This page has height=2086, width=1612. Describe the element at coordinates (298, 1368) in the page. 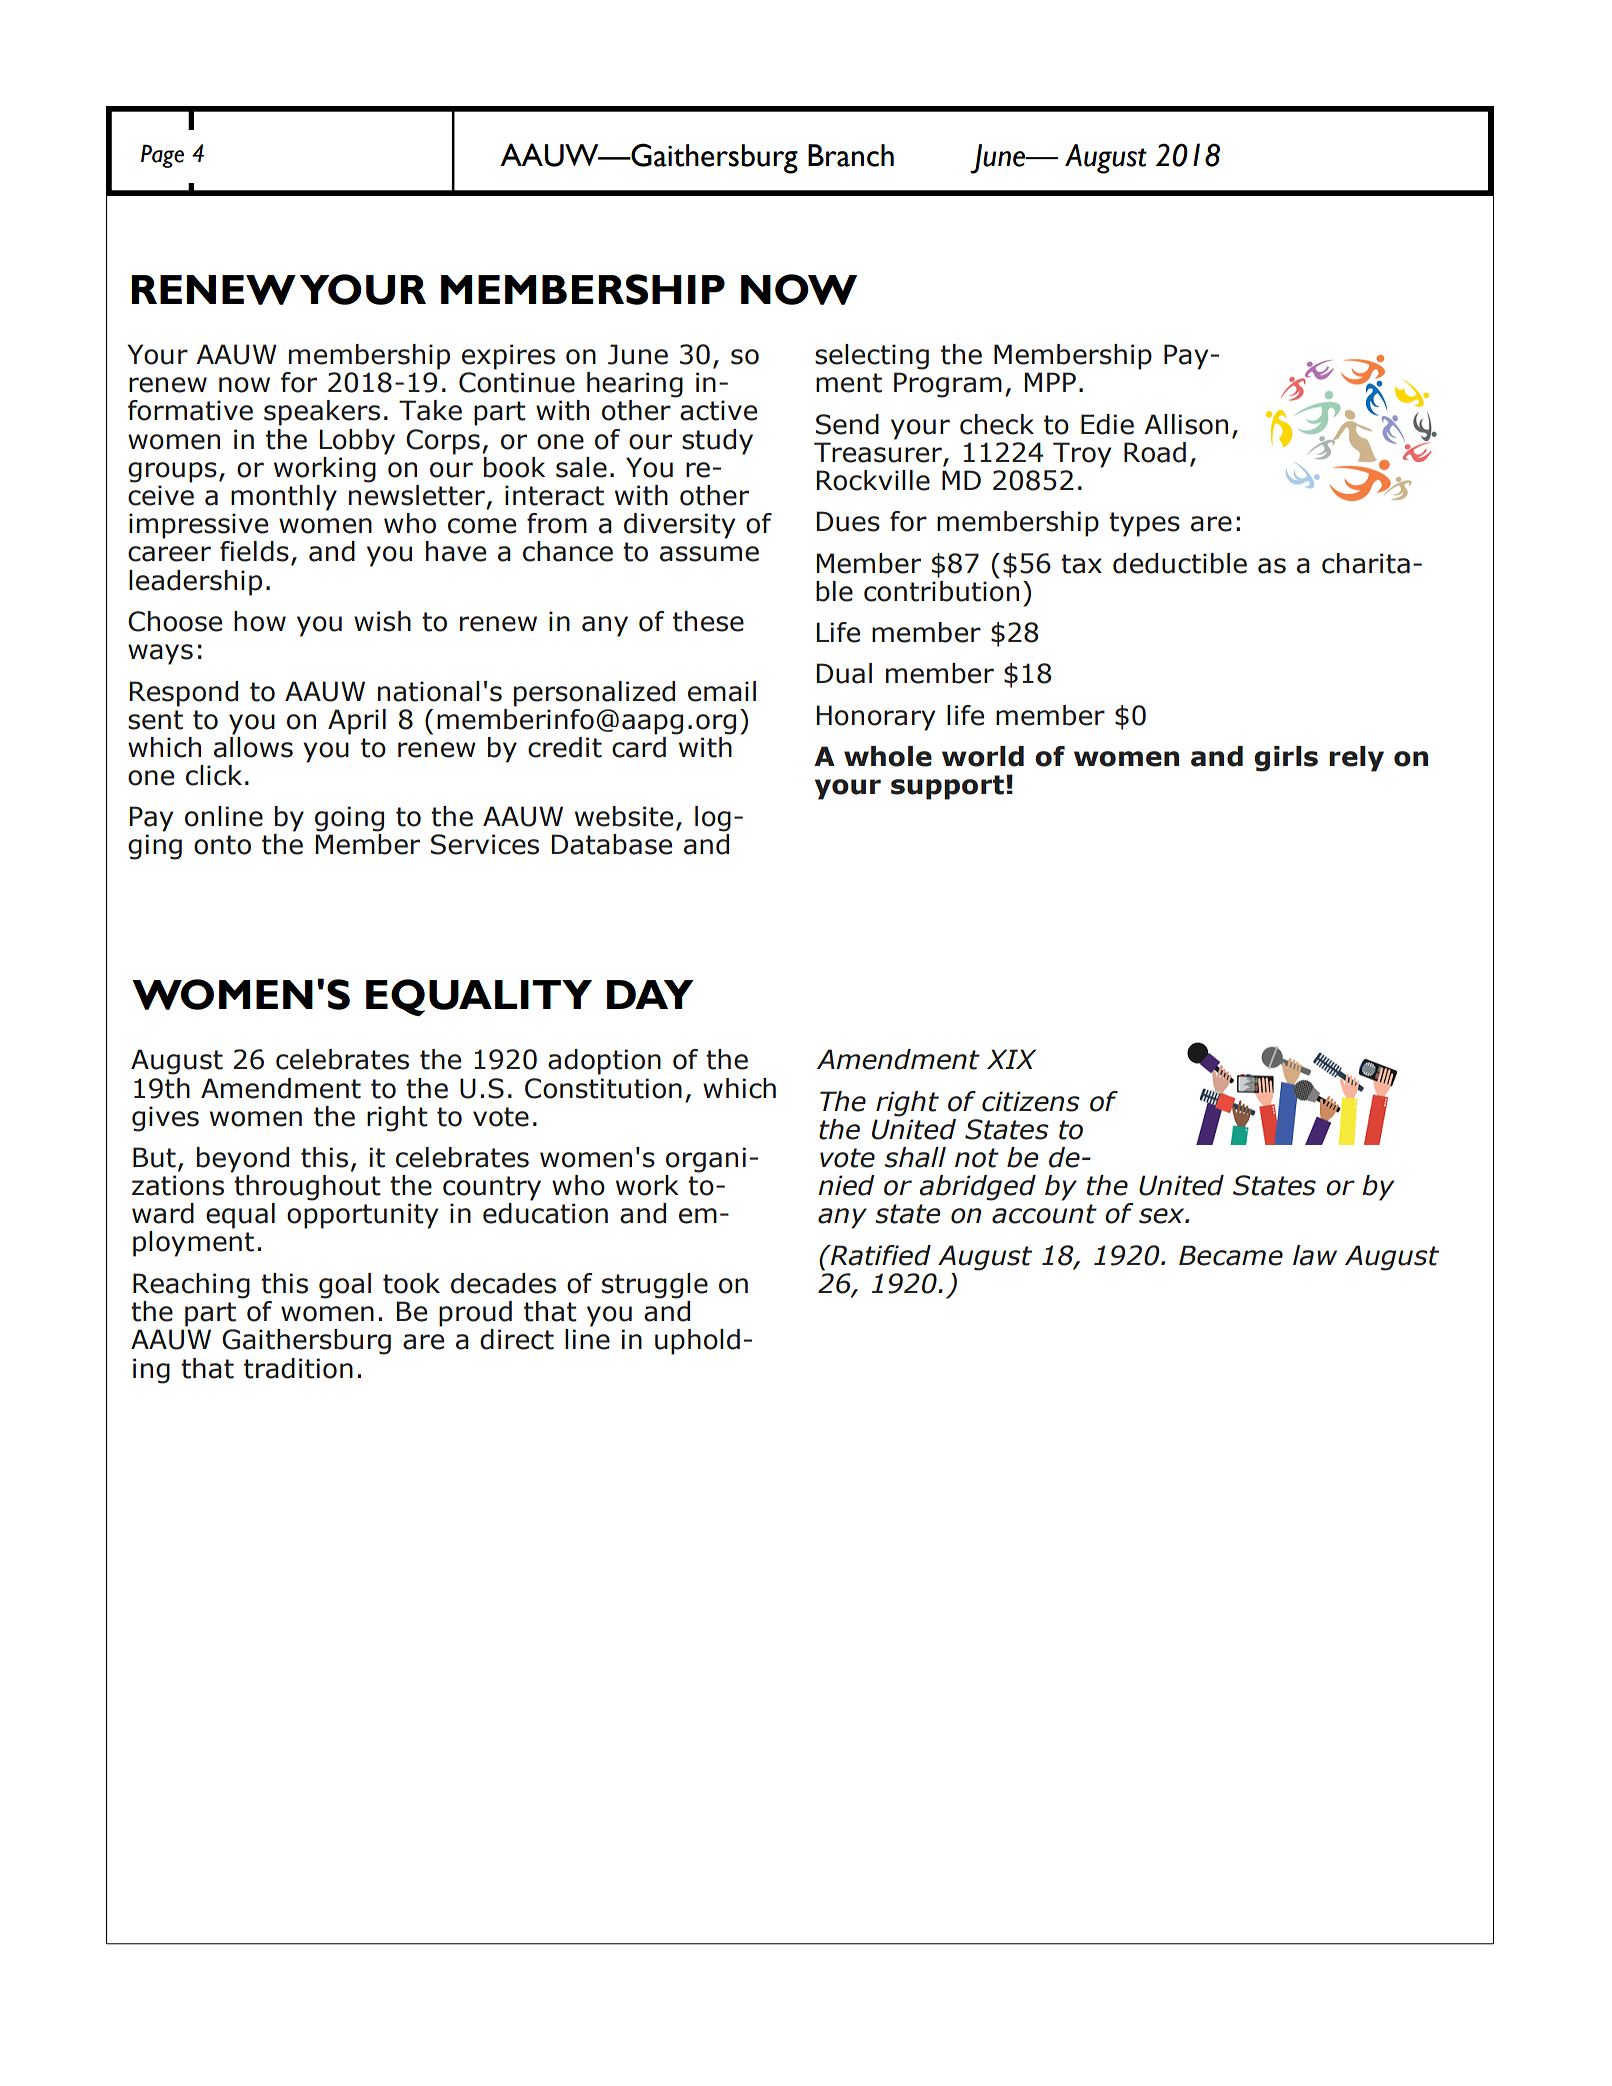

I see `tradition` at that location.
